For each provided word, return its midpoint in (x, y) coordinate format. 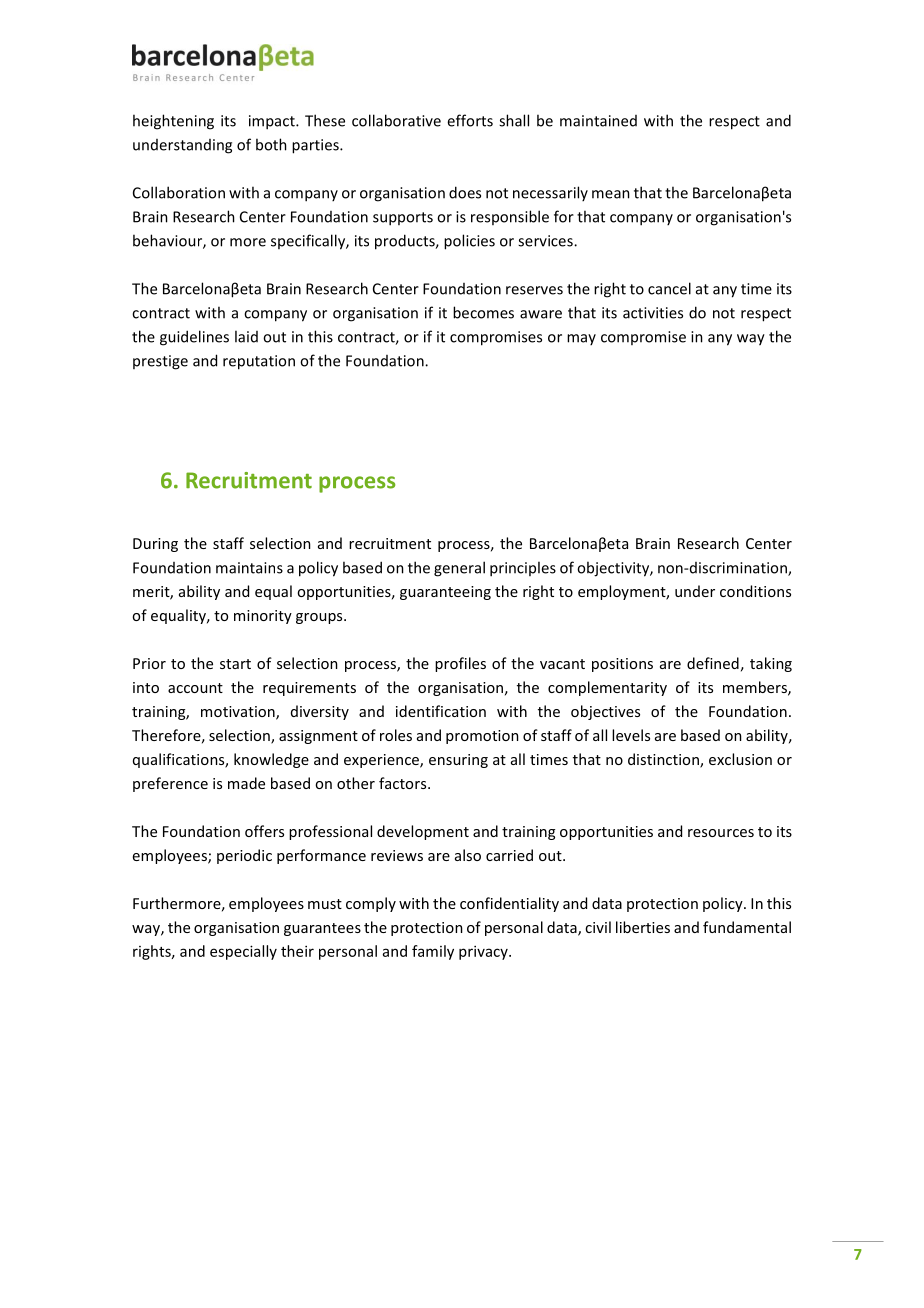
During (155, 545)
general (459, 569)
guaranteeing (445, 593)
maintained (598, 121)
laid (246, 336)
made (246, 783)
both (271, 144)
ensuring (458, 761)
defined (713, 663)
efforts (470, 120)
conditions (755, 591)
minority (263, 617)
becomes (483, 312)
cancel (669, 288)
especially (243, 952)
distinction (664, 760)
